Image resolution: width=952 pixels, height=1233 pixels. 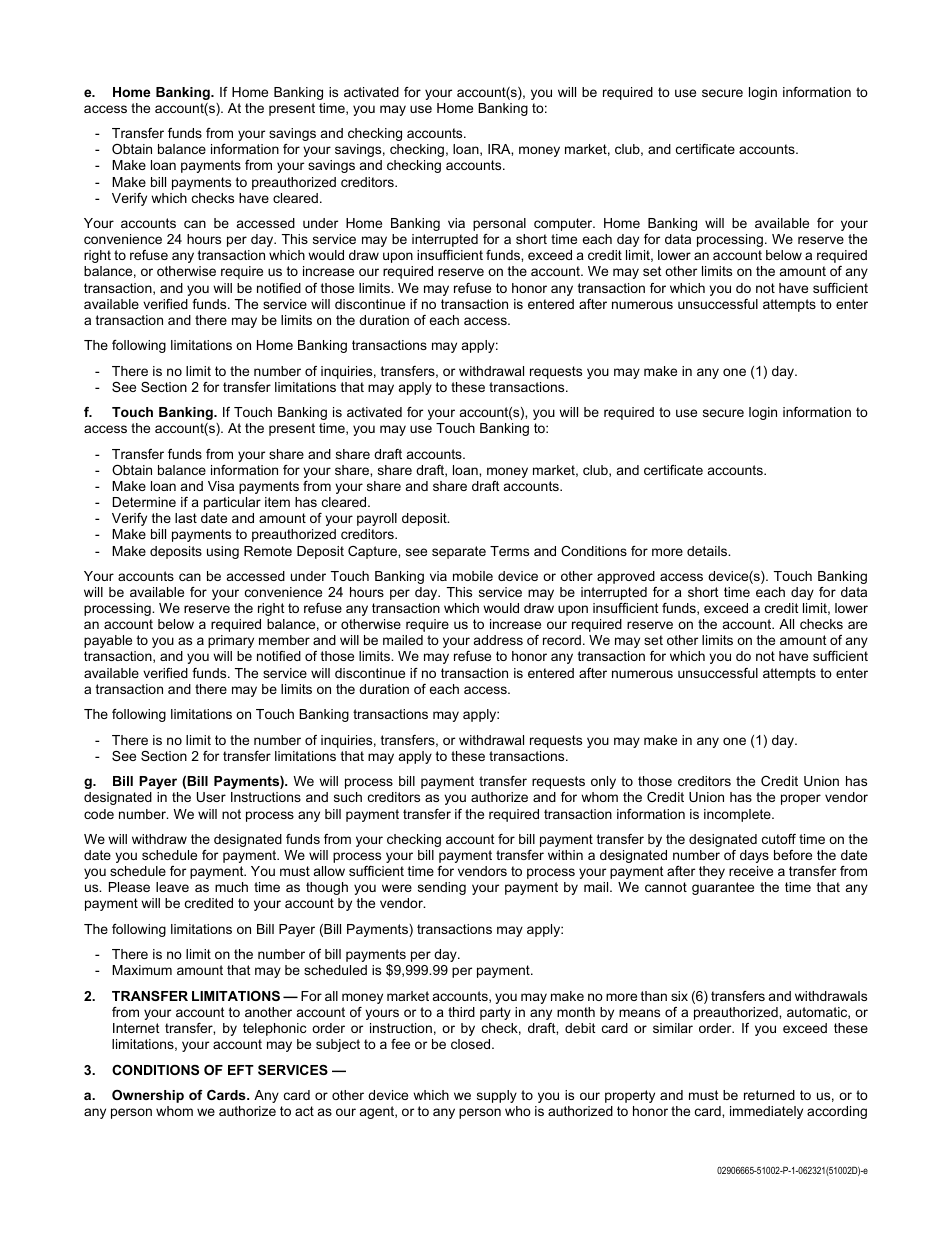 I want to click on computer, so click(x=564, y=224).
